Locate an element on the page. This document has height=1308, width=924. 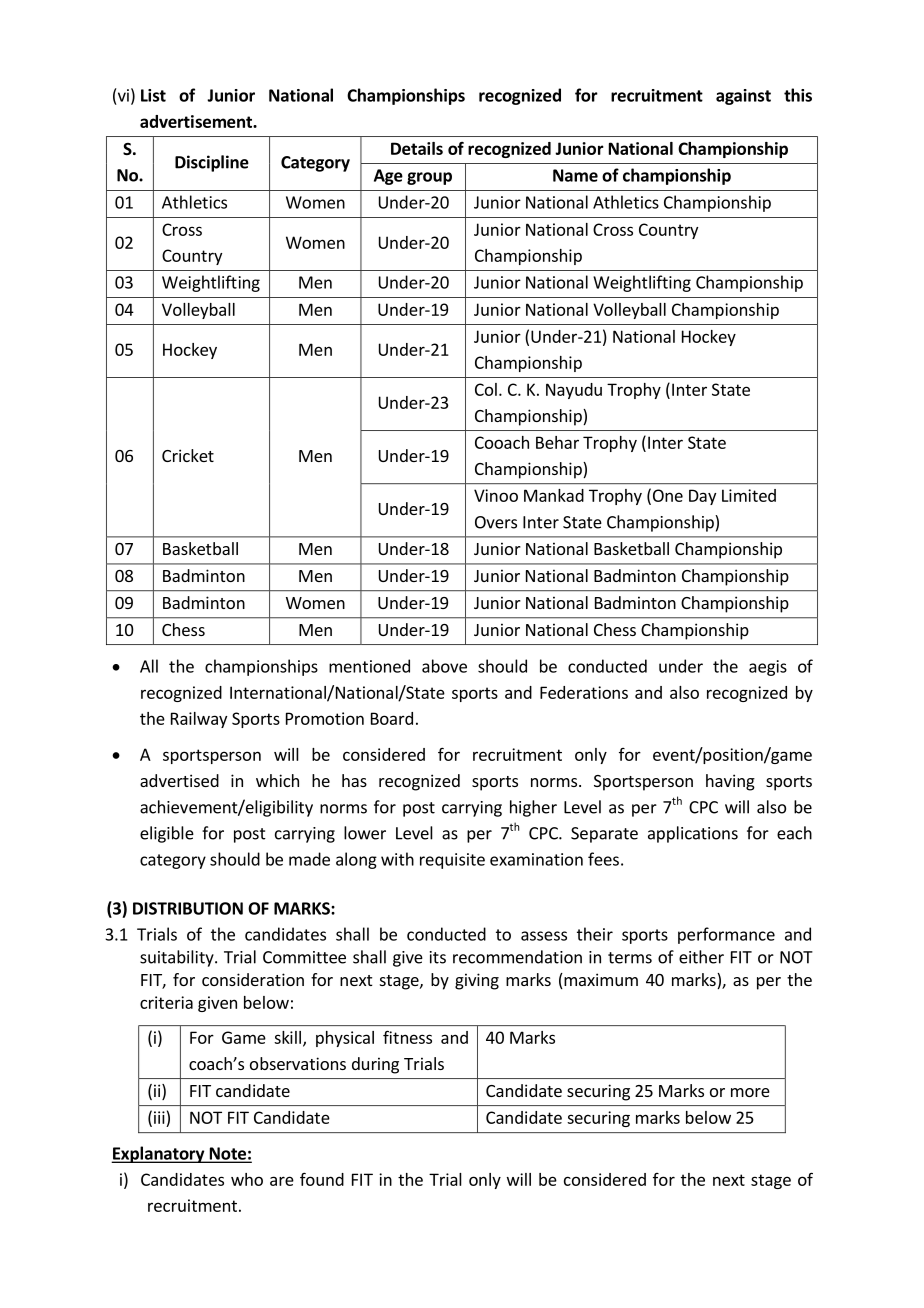
Railway is located at coordinates (199, 720).
